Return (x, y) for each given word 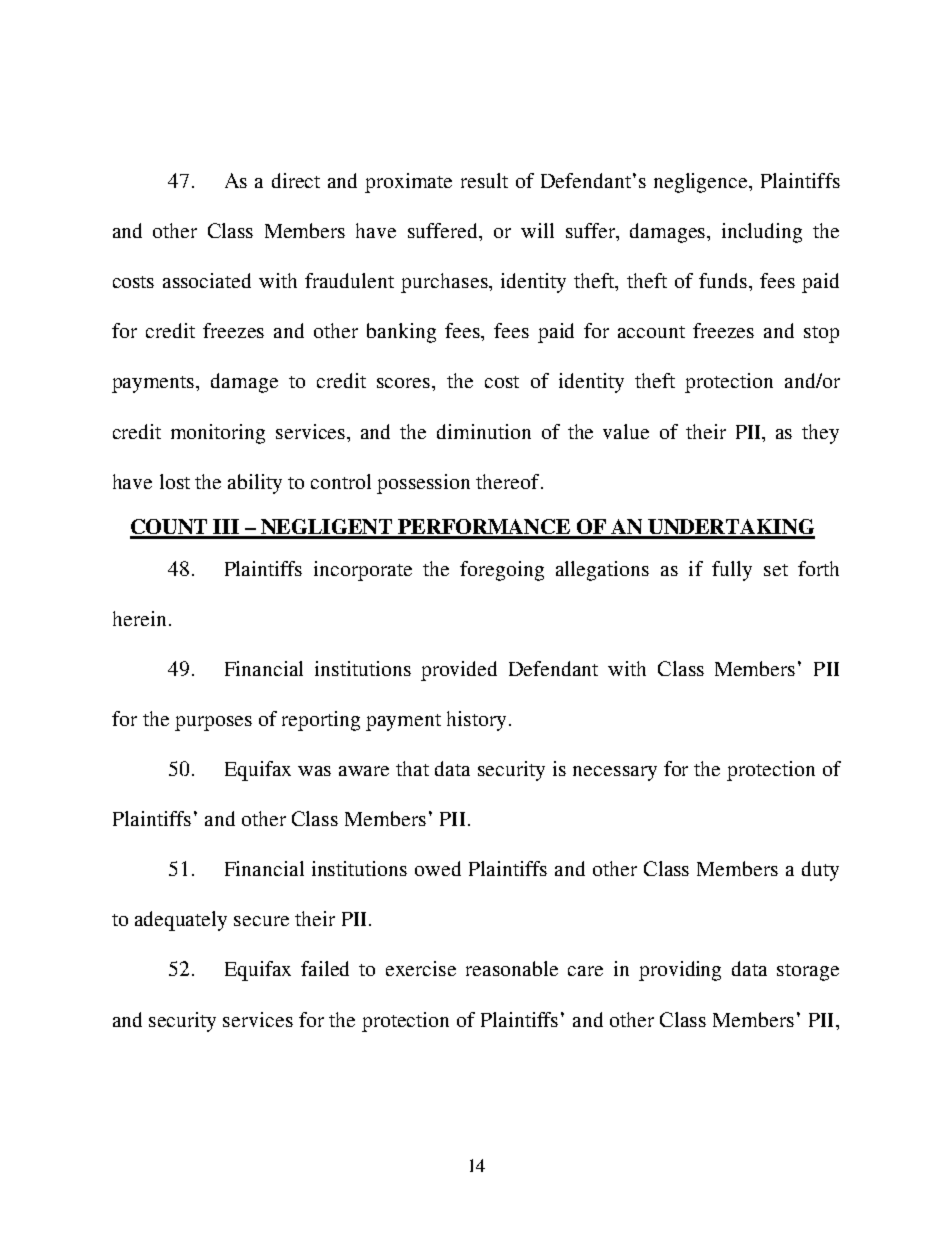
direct (296, 180)
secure (261, 921)
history (478, 721)
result (484, 180)
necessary (615, 773)
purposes (213, 723)
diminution (484, 431)
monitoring (218, 434)
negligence (702, 183)
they (820, 434)
